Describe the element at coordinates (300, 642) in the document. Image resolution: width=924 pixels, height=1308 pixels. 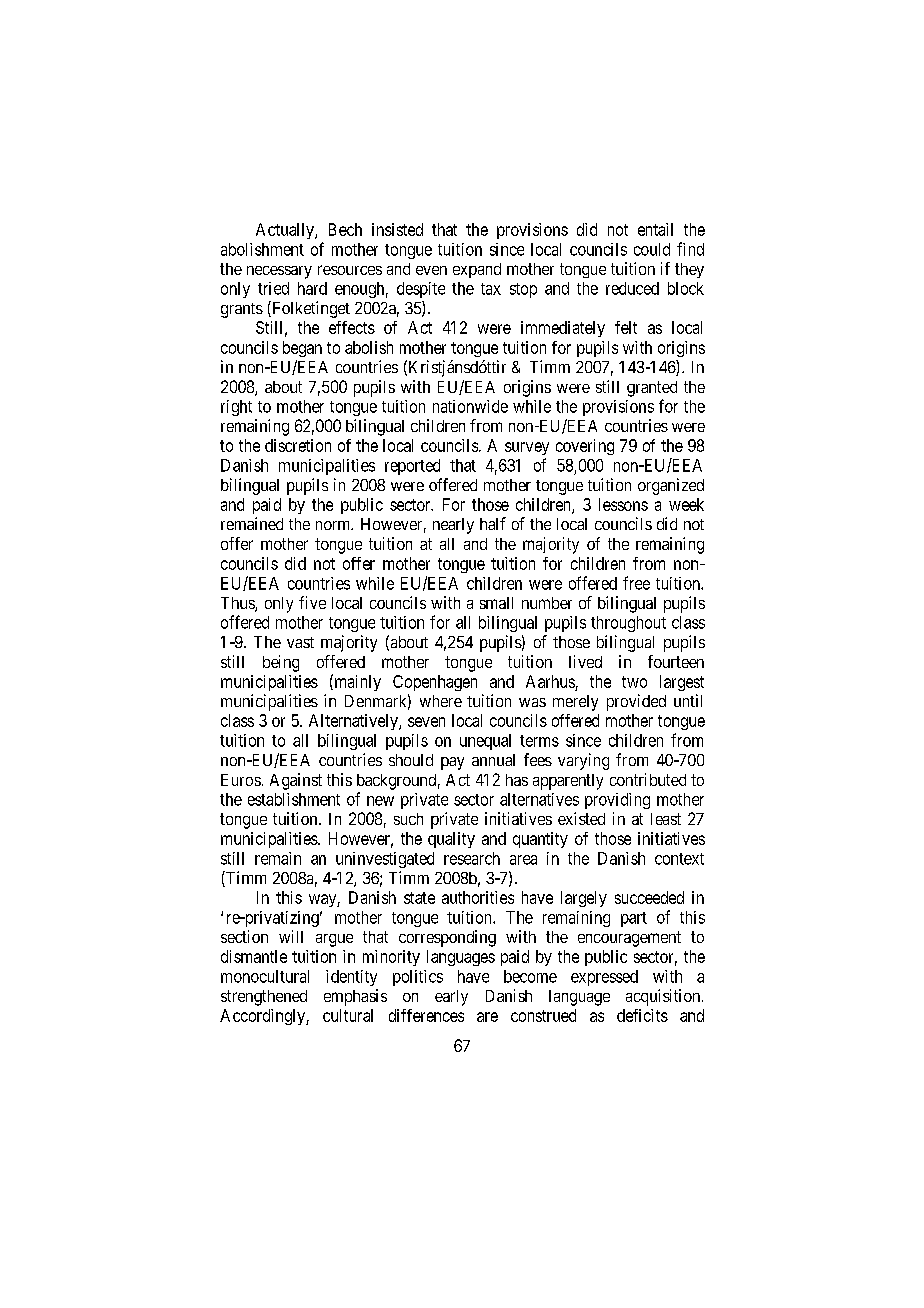
I see `vast` at that location.
